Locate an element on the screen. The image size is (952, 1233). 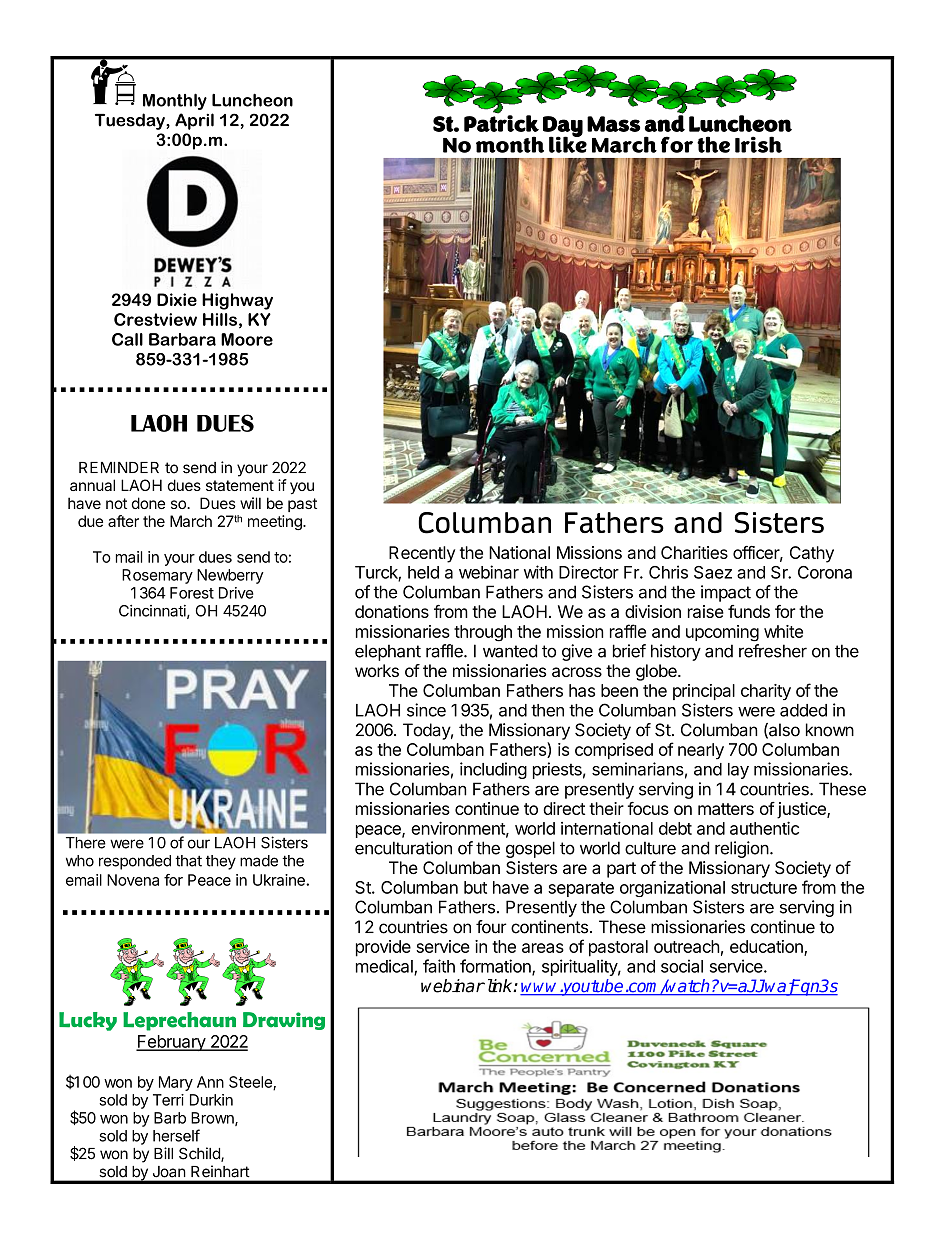
upcoming is located at coordinates (722, 633).
